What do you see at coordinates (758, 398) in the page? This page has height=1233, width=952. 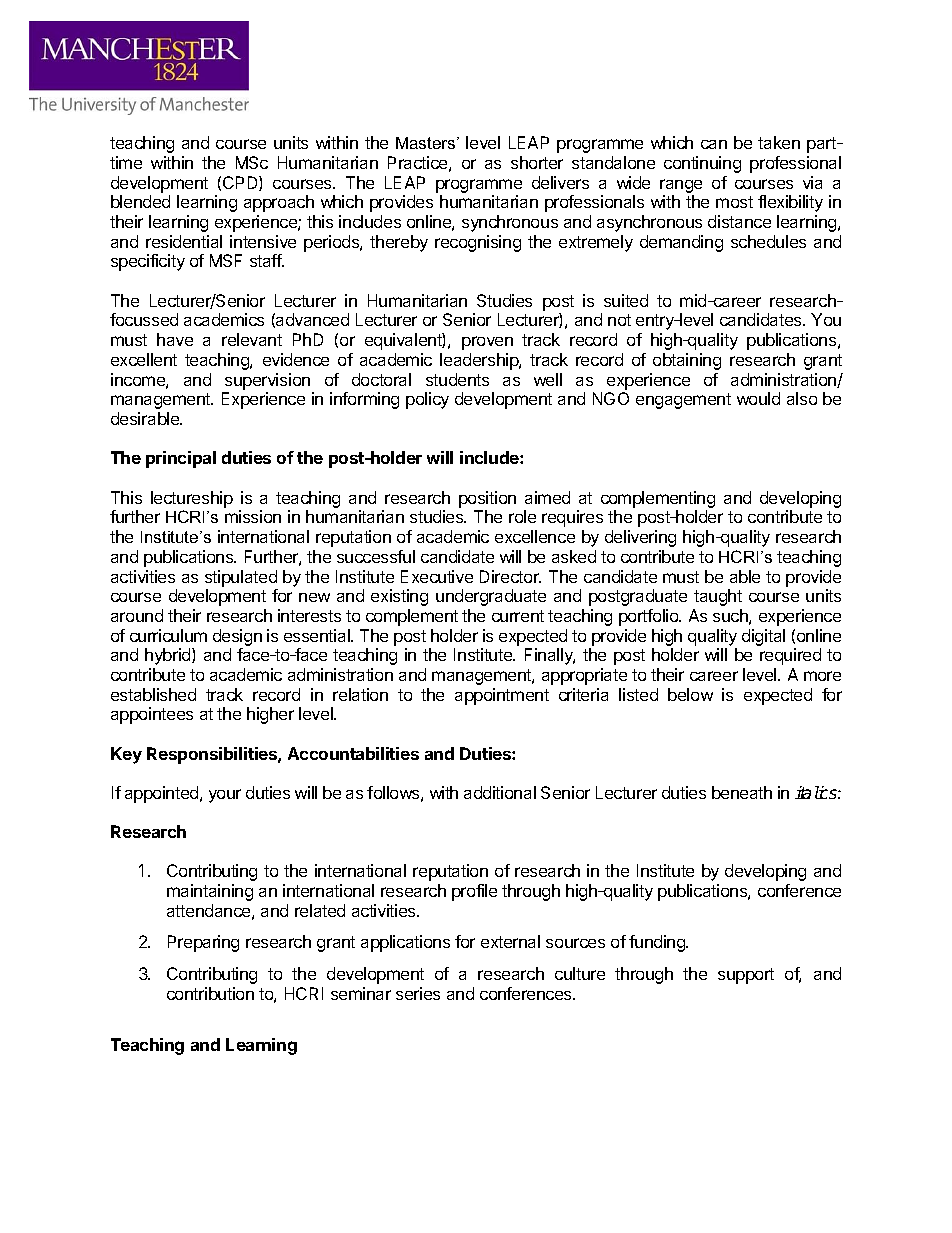 I see `would` at bounding box center [758, 398].
